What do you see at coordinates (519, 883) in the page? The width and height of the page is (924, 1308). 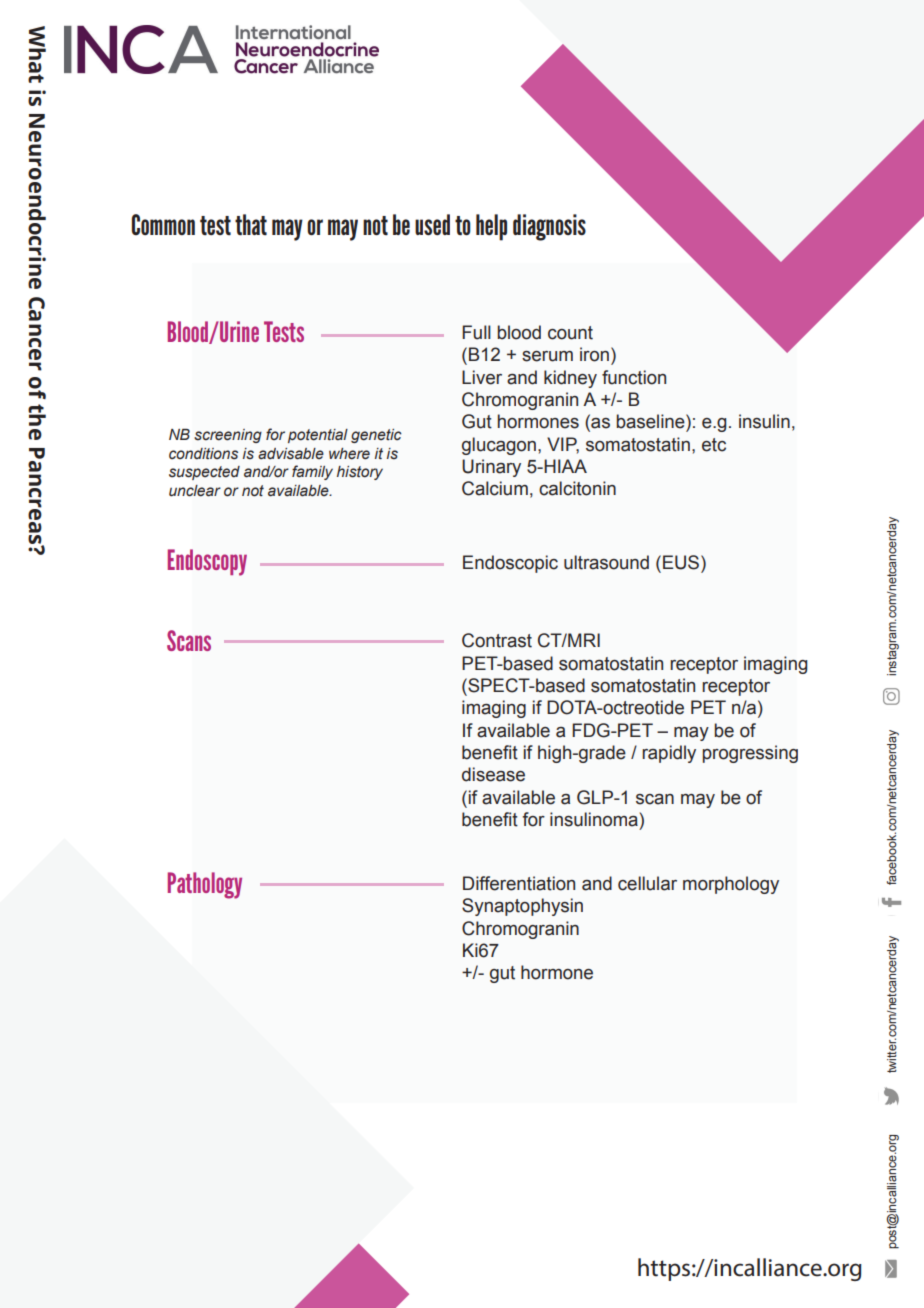 I see `Differentiation` at bounding box center [519, 883].
